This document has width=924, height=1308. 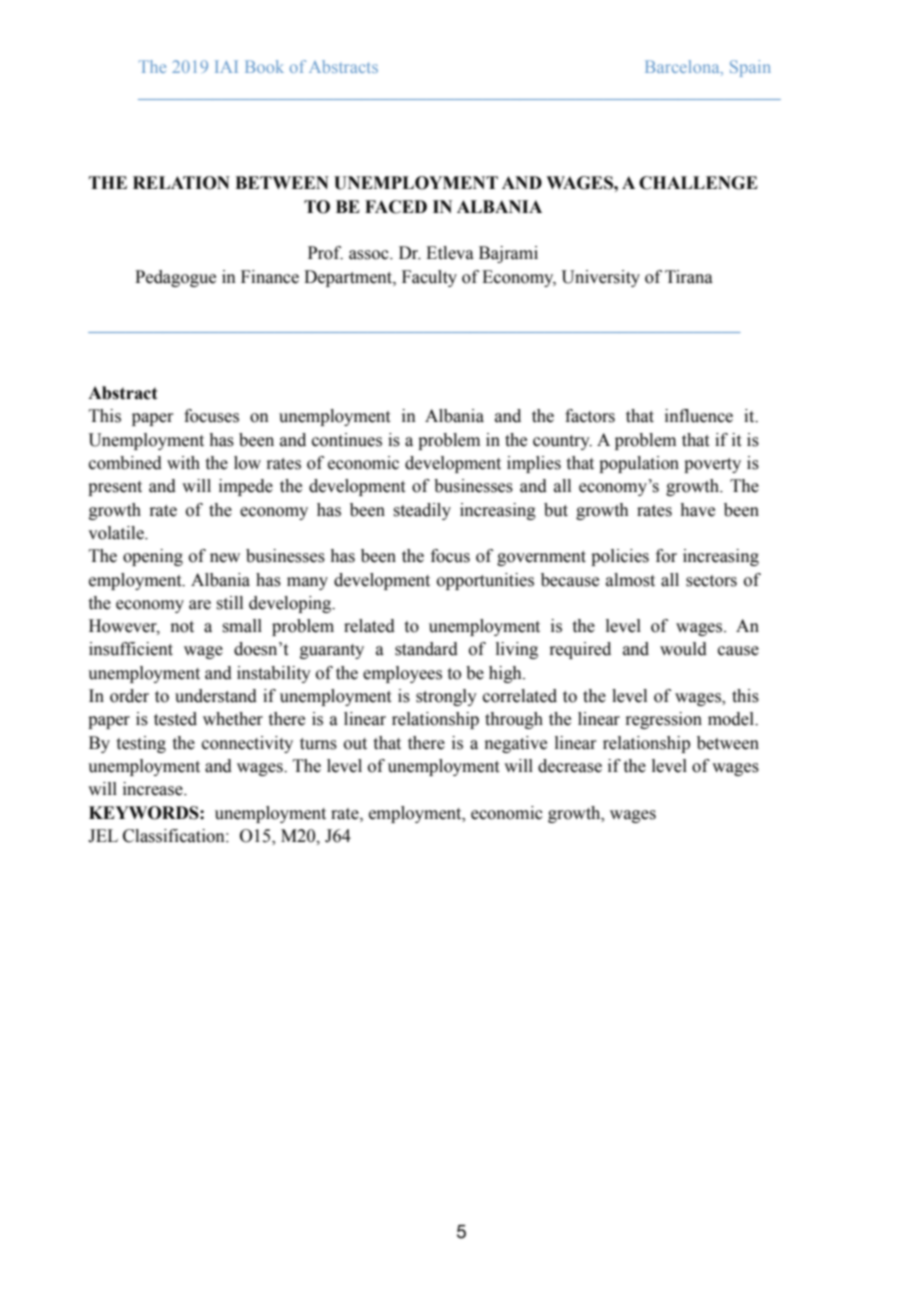 What do you see at coordinates (154, 789) in the document?
I see `increase` at bounding box center [154, 789].
